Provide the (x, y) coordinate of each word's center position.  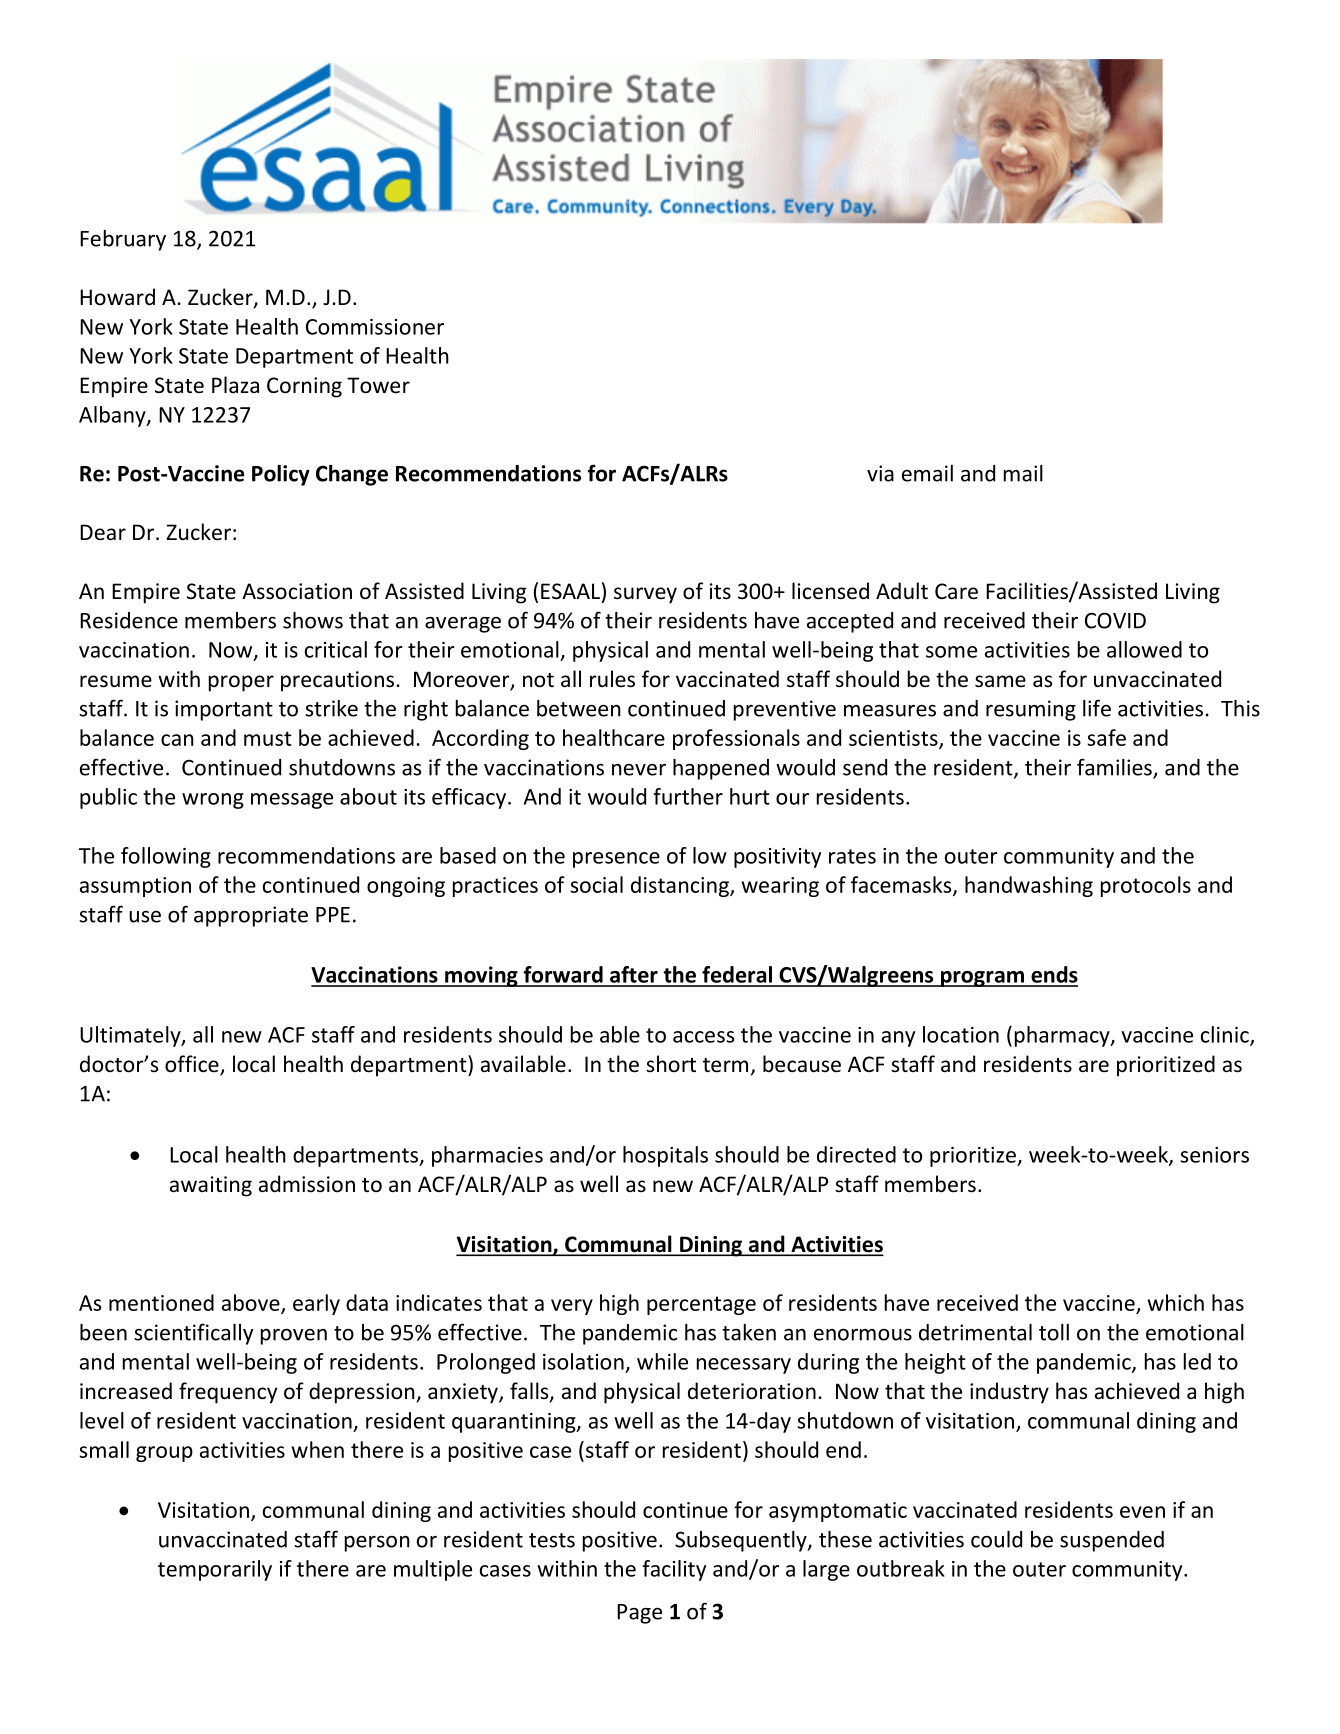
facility (674, 1570)
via (880, 473)
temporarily (215, 1570)
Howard (117, 296)
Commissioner (375, 327)
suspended (1112, 1541)
